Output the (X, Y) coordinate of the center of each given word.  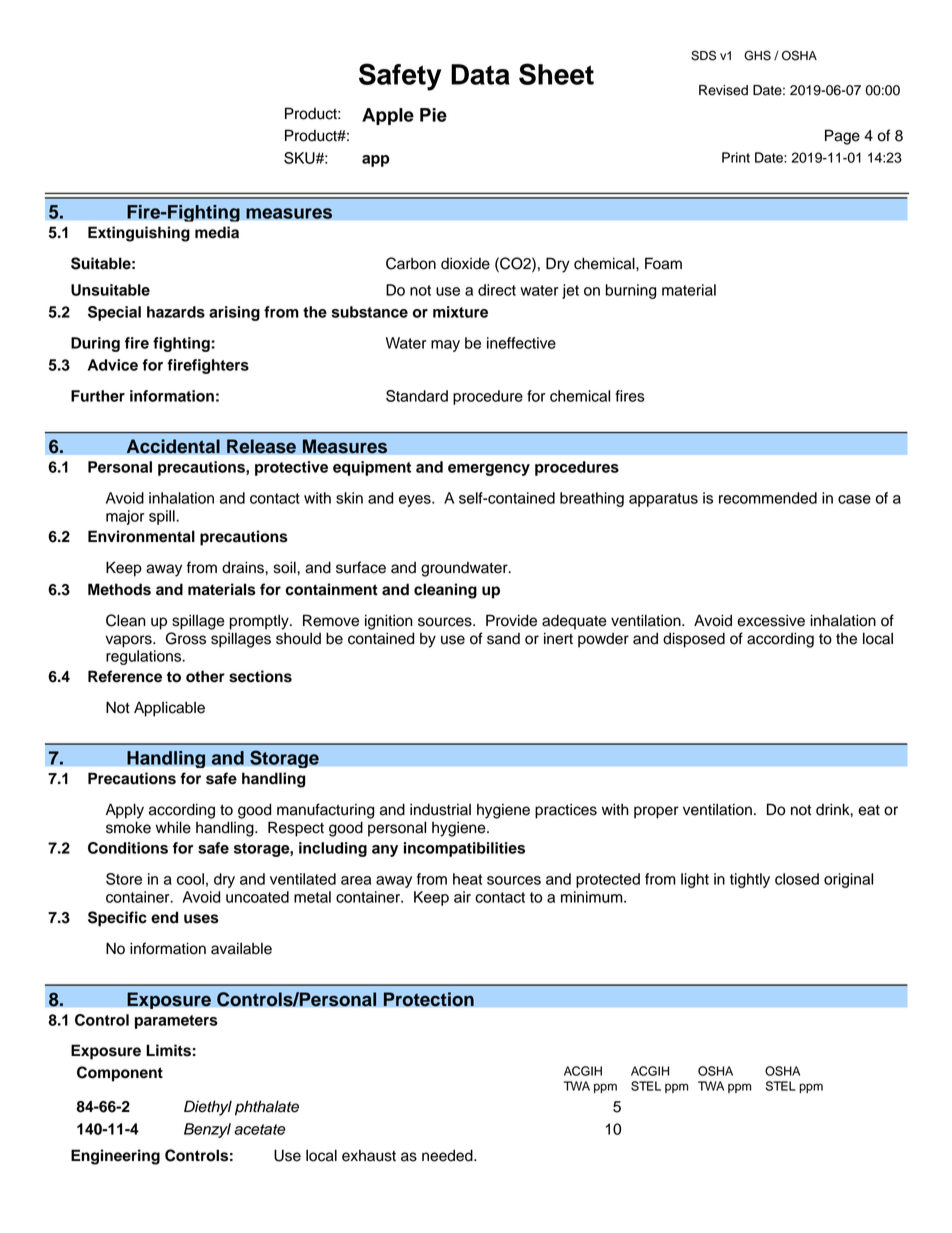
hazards (176, 312)
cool (190, 879)
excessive (771, 620)
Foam (663, 263)
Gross (186, 638)
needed (448, 1155)
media (217, 232)
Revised (723, 90)
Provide (511, 620)
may (445, 346)
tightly (750, 880)
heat (467, 879)
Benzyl (207, 1130)
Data (480, 74)
